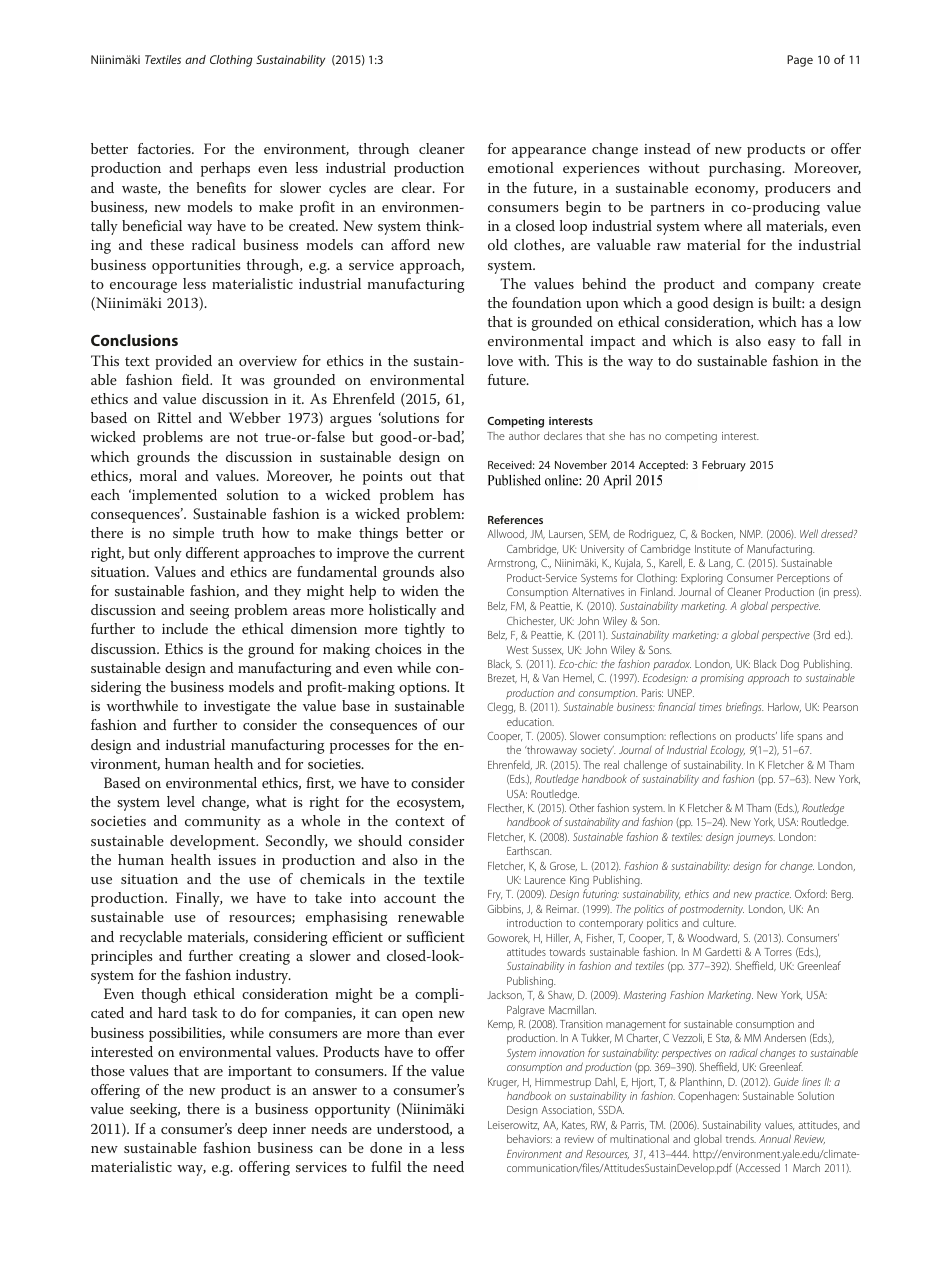  I want to click on Perceptions, so click(803, 579).
